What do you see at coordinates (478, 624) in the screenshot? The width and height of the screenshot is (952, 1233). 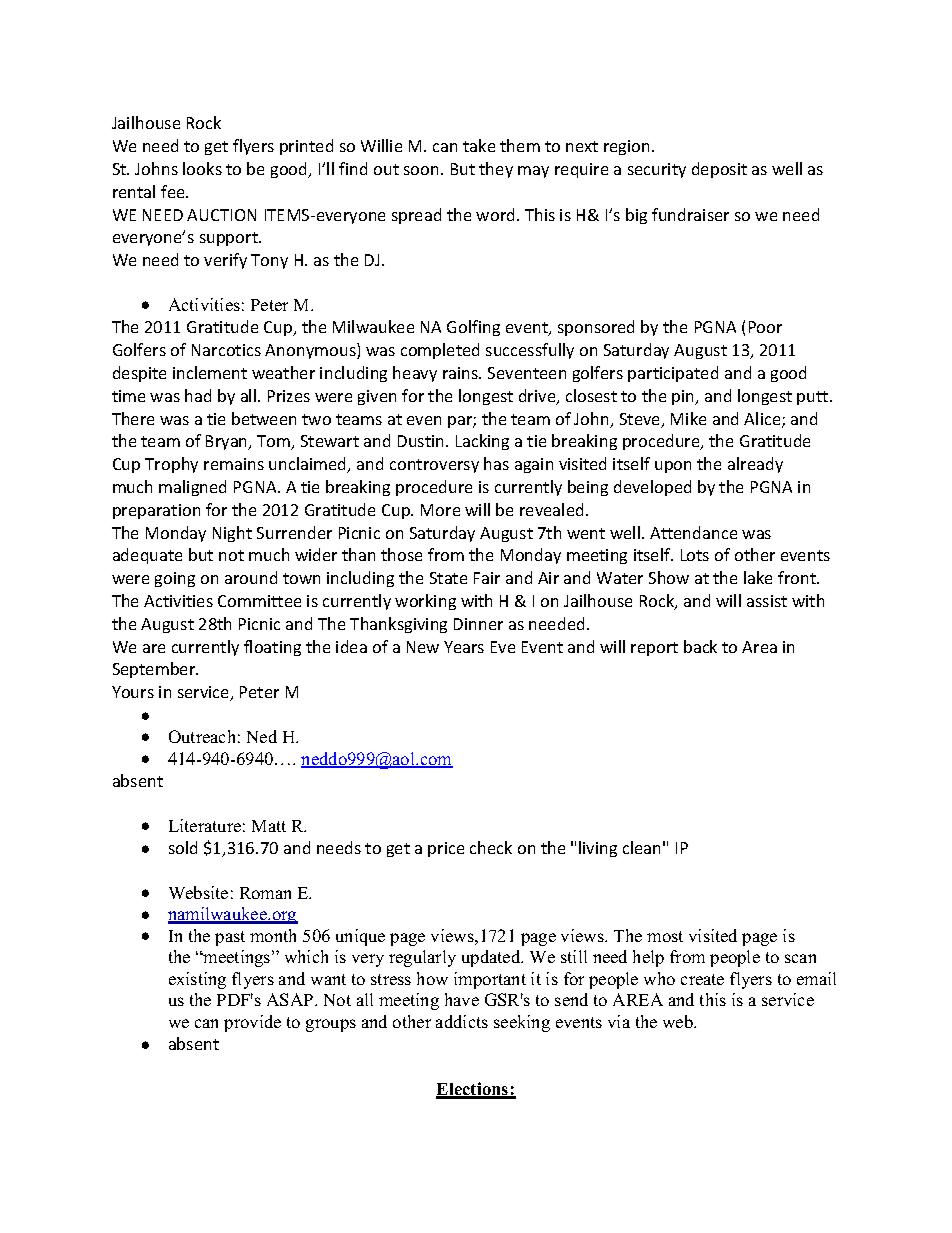 I see `Dinner` at bounding box center [478, 624].
